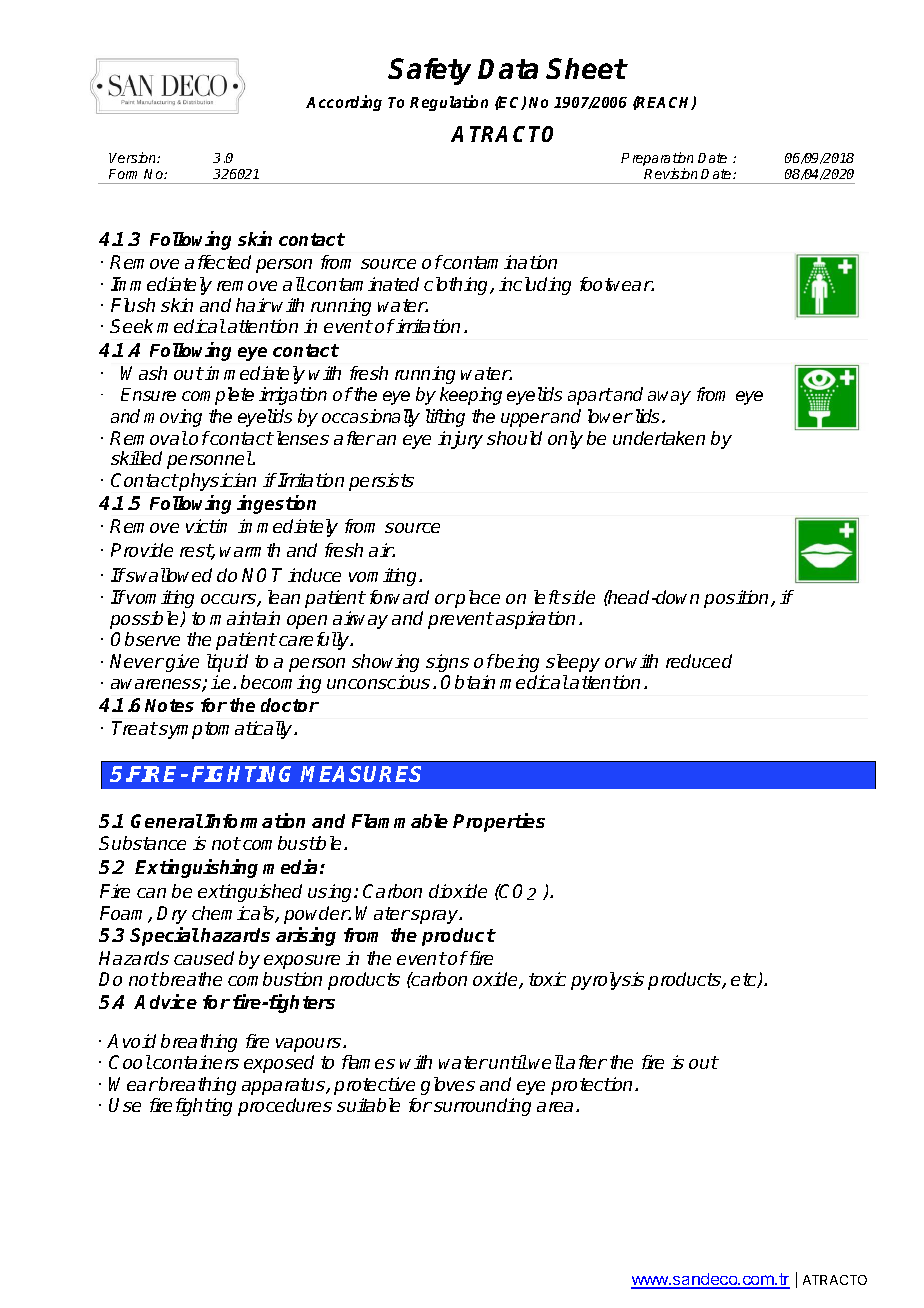 The height and width of the screenshot is (1308, 924). I want to click on occurs, so click(229, 600).
